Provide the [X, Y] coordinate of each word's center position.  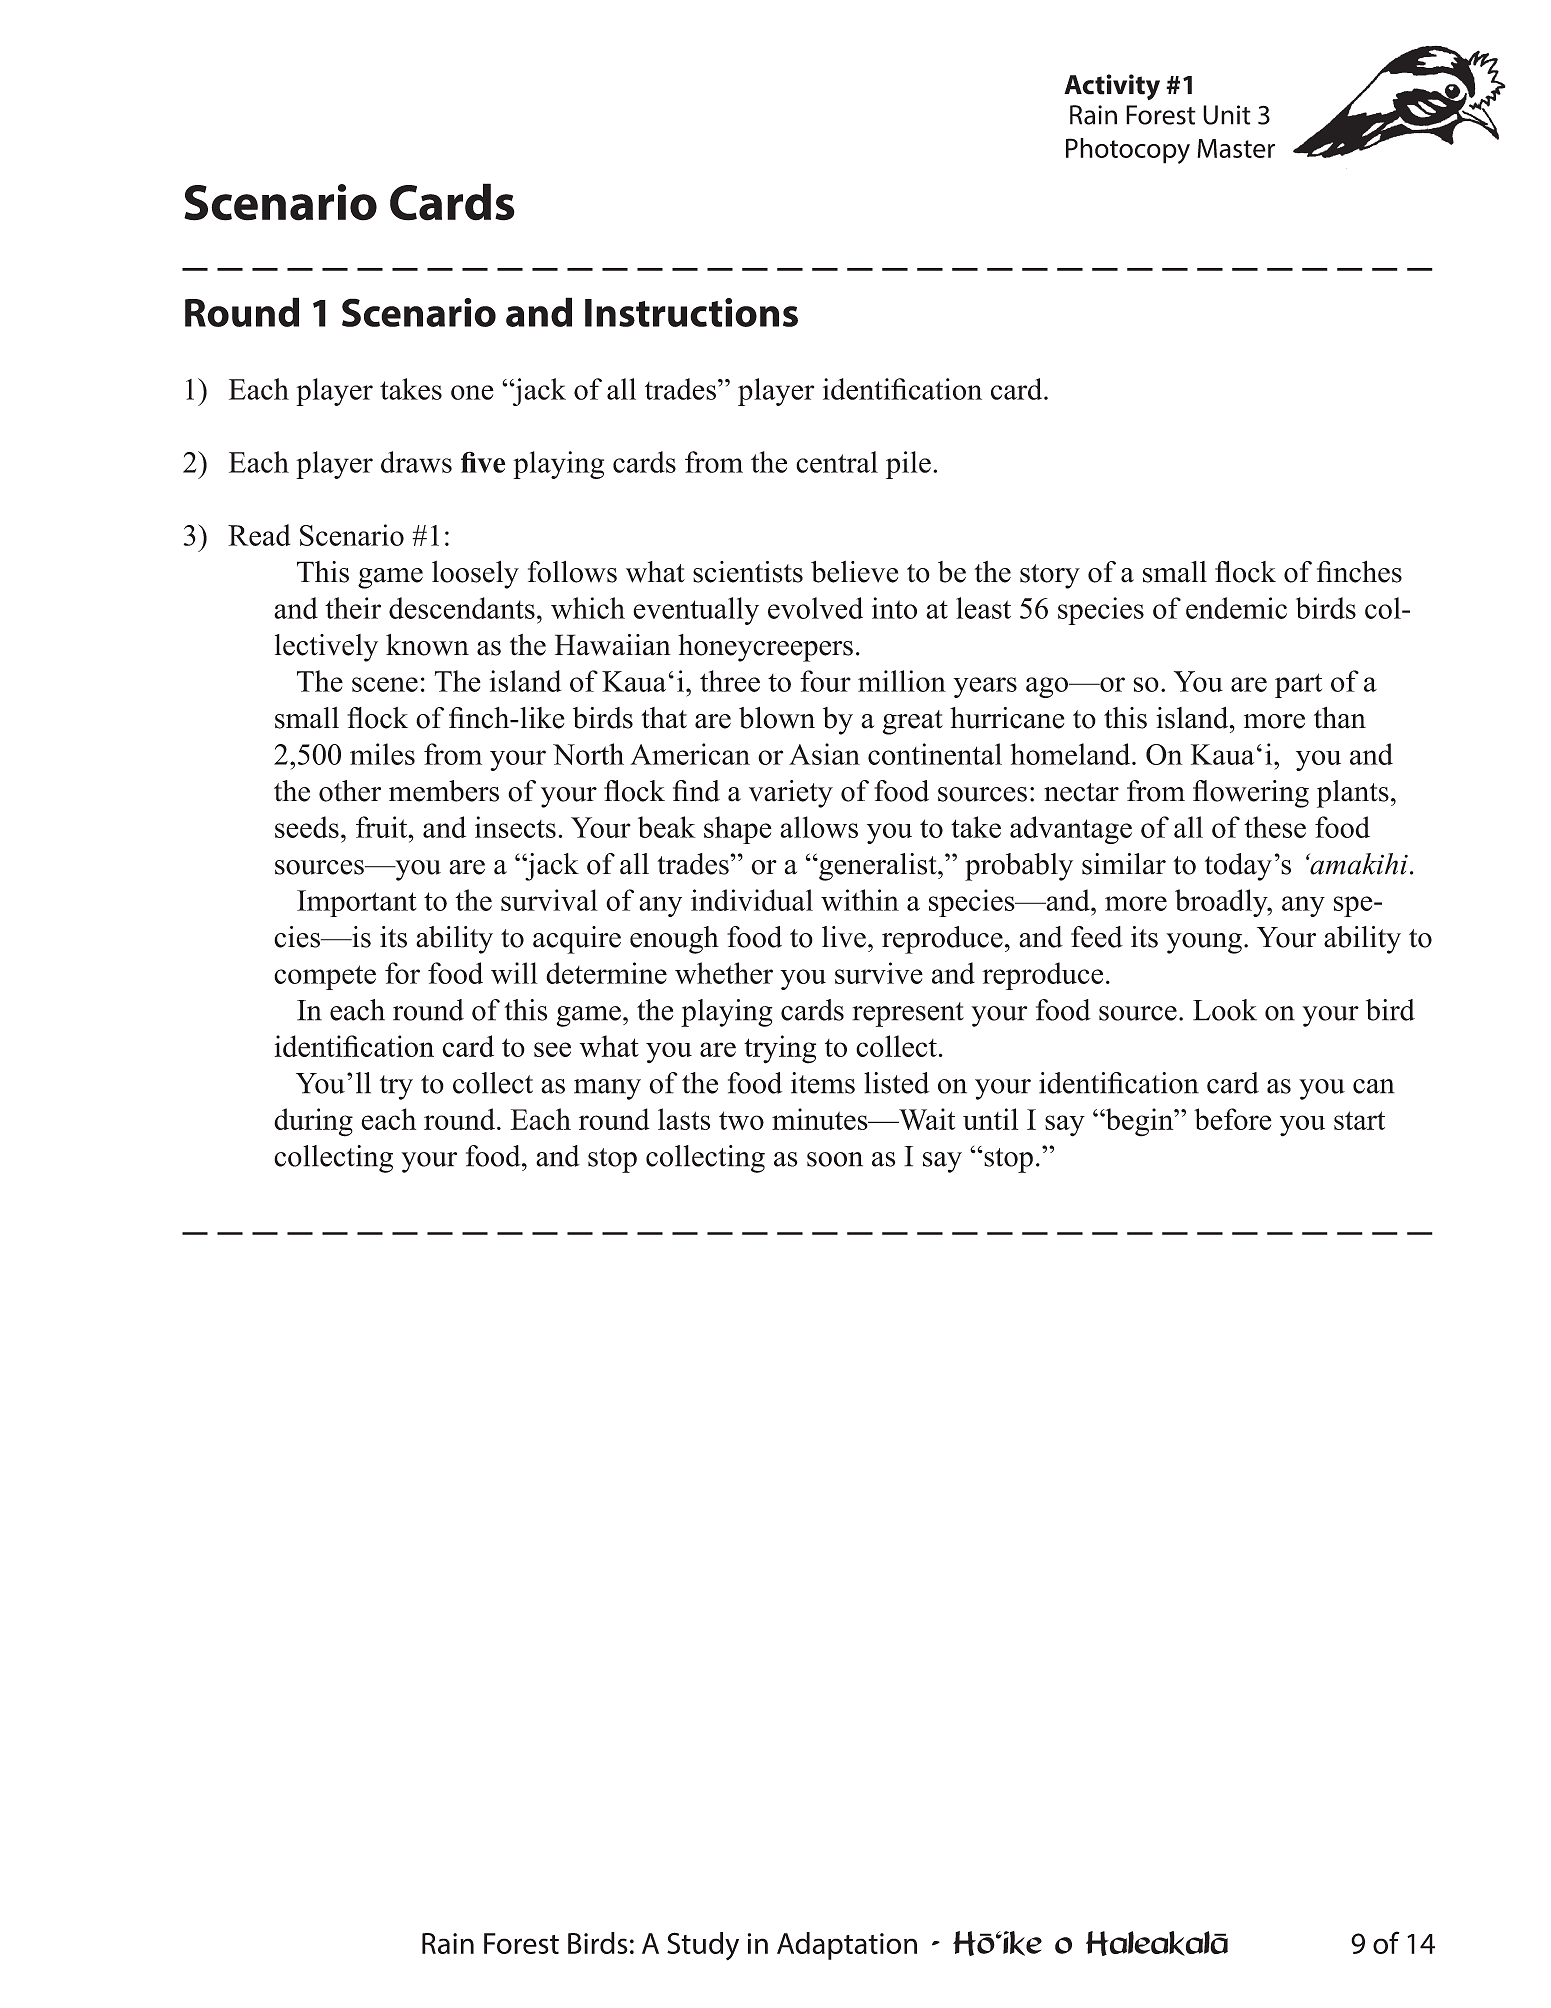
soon [835, 1159]
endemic [1236, 608]
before [1233, 1119]
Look [1225, 1010]
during [313, 1122]
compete [325, 977]
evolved [815, 608]
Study [703, 1946]
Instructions [691, 312]
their [353, 608]
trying [780, 1049]
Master [1236, 148]
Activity [1112, 87]
